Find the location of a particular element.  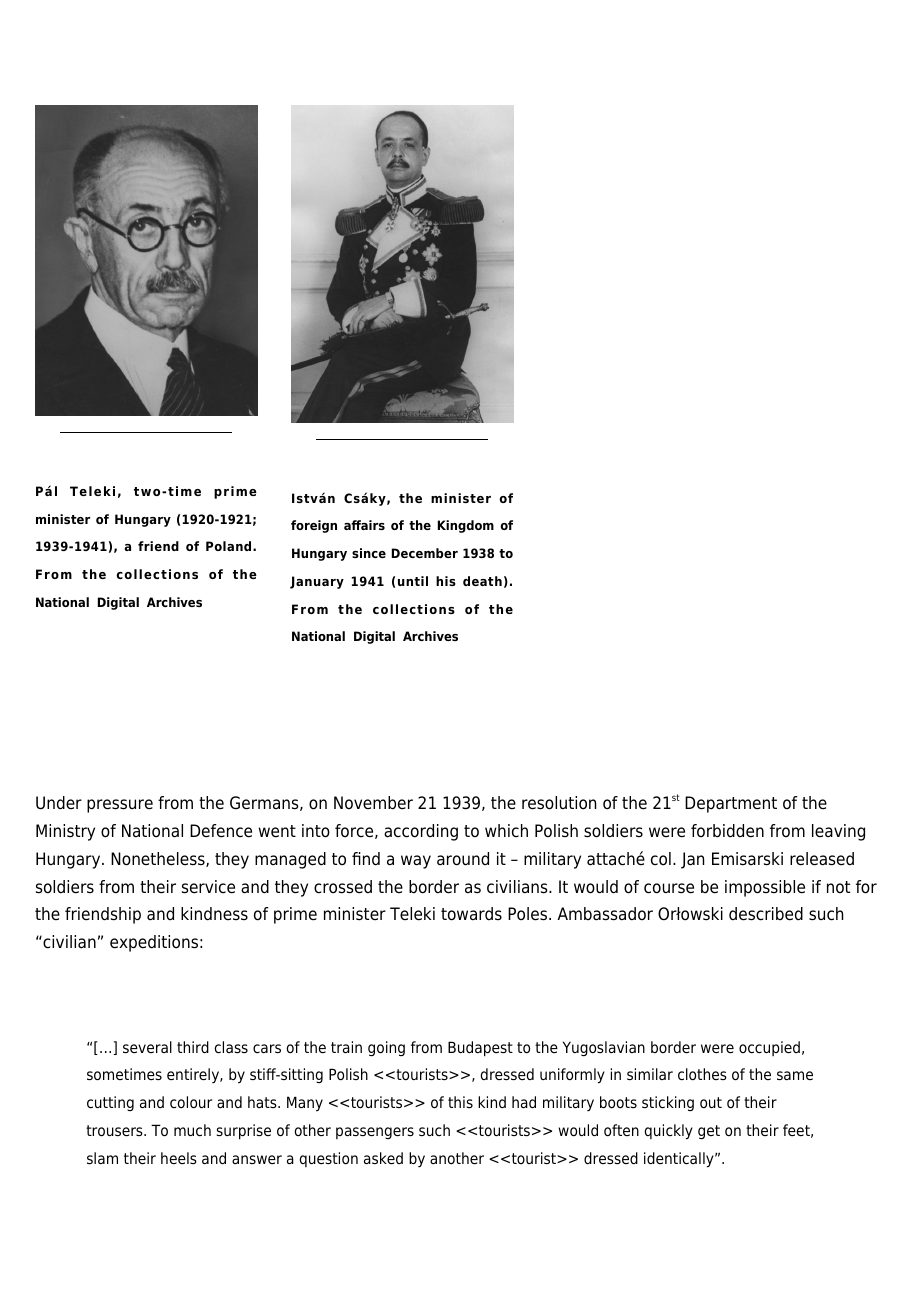

Nonetheless is located at coordinates (159, 859).
